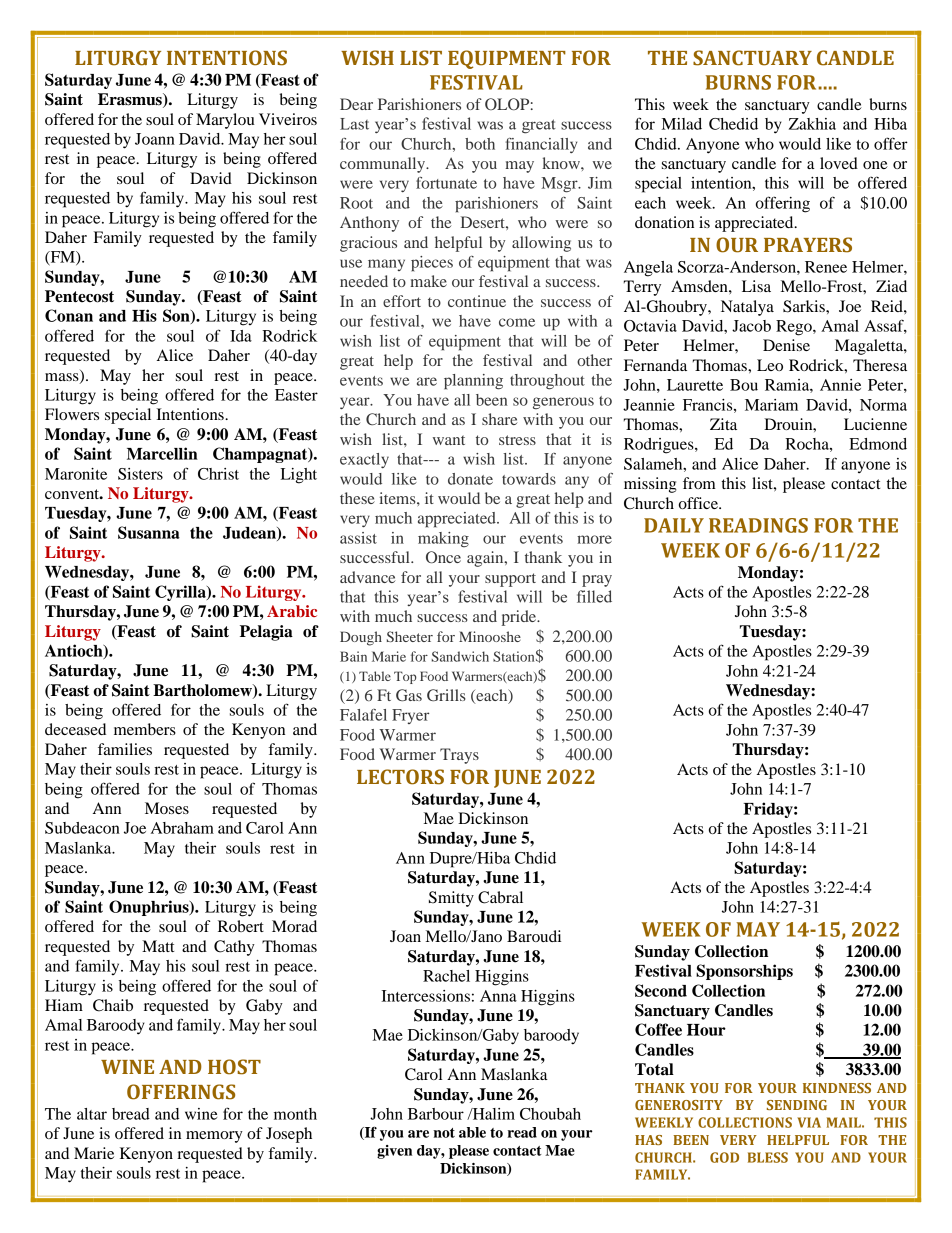 This screenshot has width=952, height=1233. What do you see at coordinates (744, 972) in the screenshot?
I see `Sponsorships` at bounding box center [744, 972].
